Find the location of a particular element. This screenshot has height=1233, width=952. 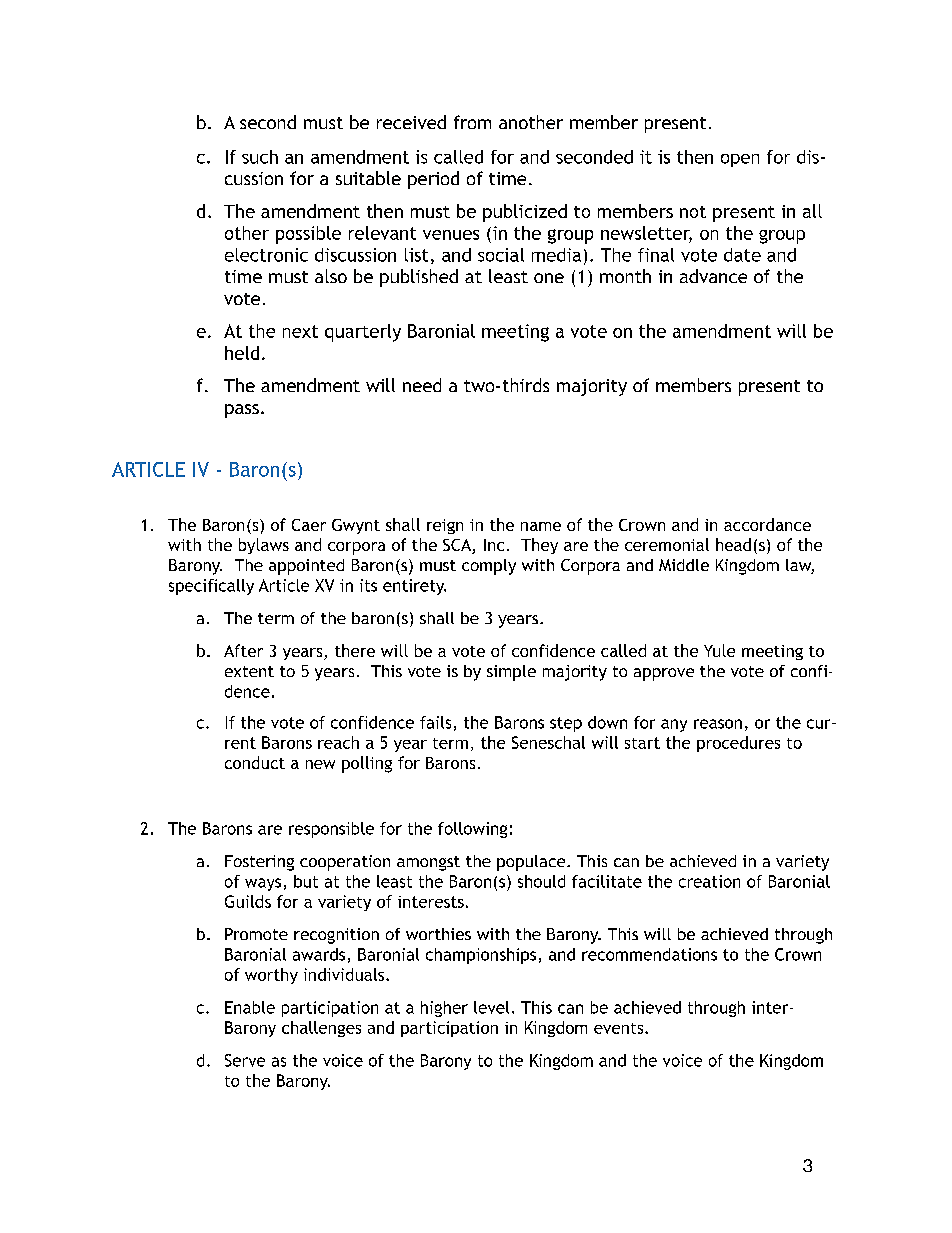

Fostering is located at coordinates (259, 863).
